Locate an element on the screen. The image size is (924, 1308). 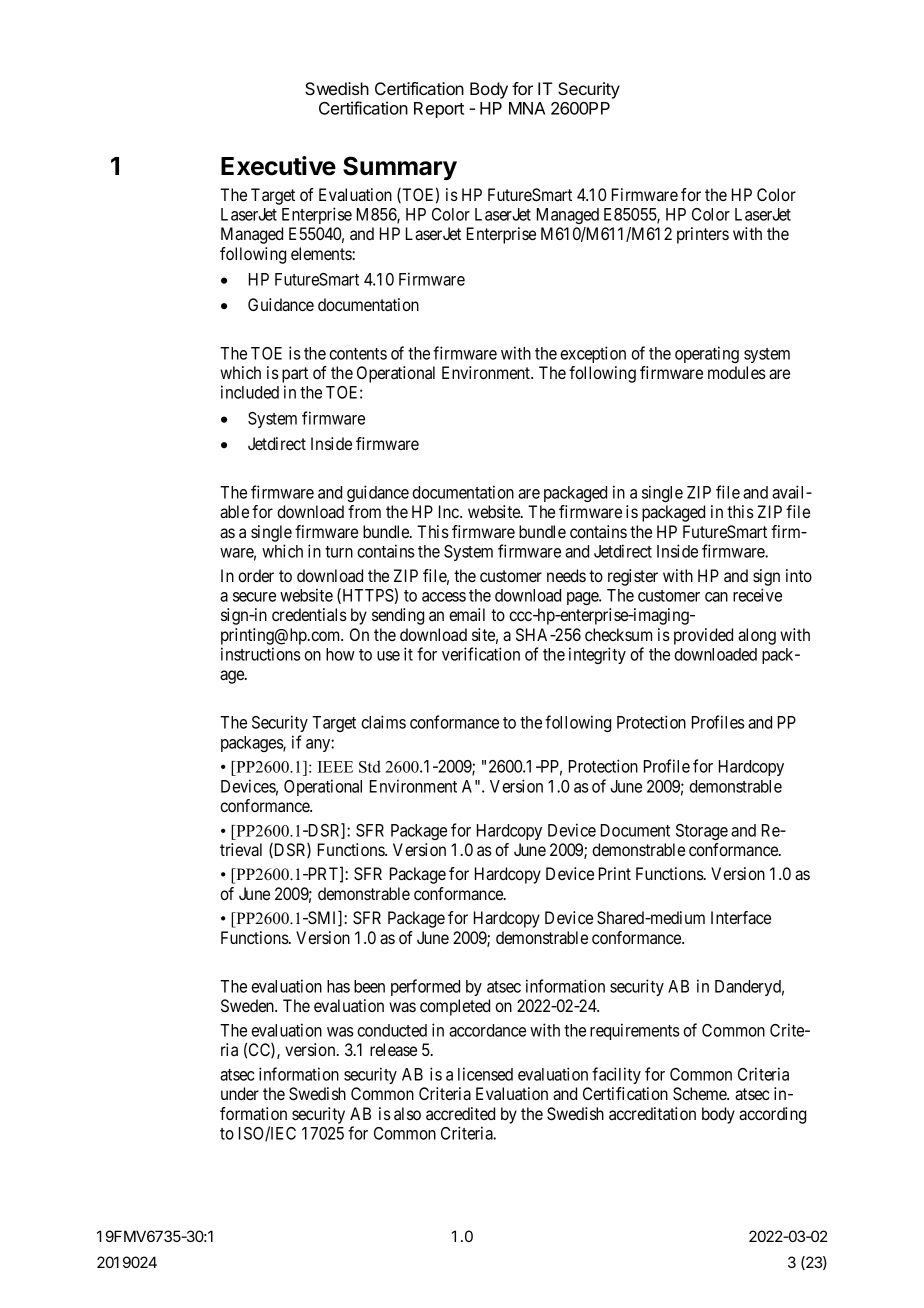
operating is located at coordinates (707, 354).
